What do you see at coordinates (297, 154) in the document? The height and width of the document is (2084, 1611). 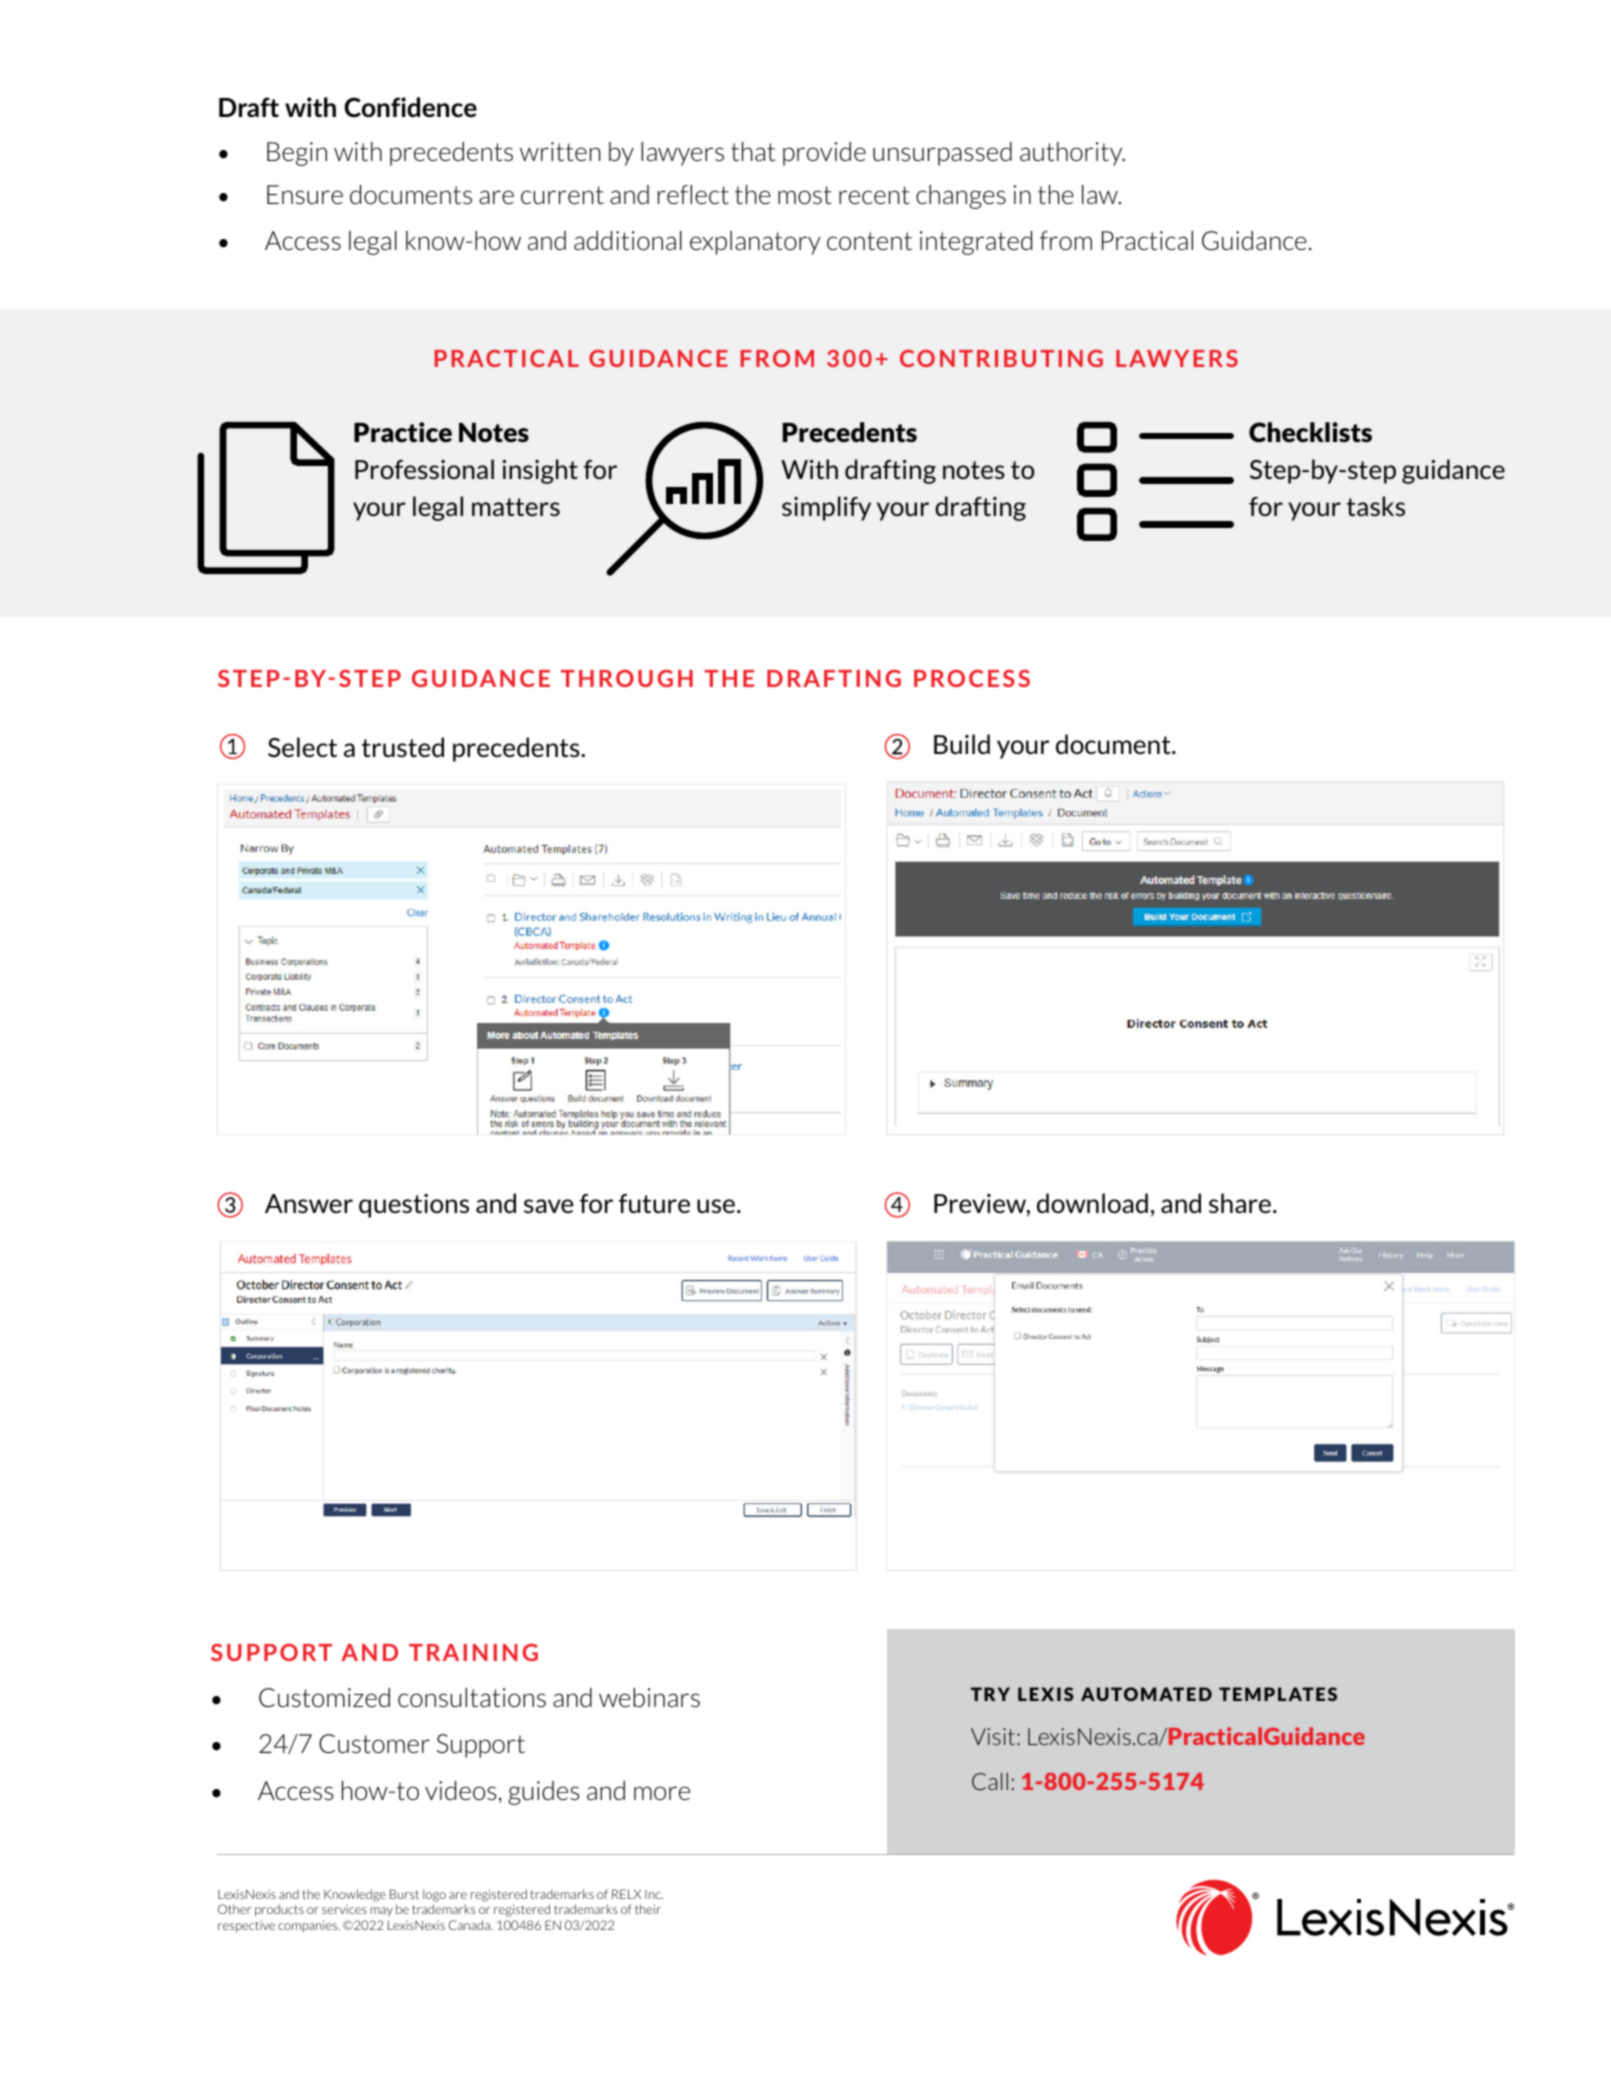 I see `Begin` at bounding box center [297, 154].
